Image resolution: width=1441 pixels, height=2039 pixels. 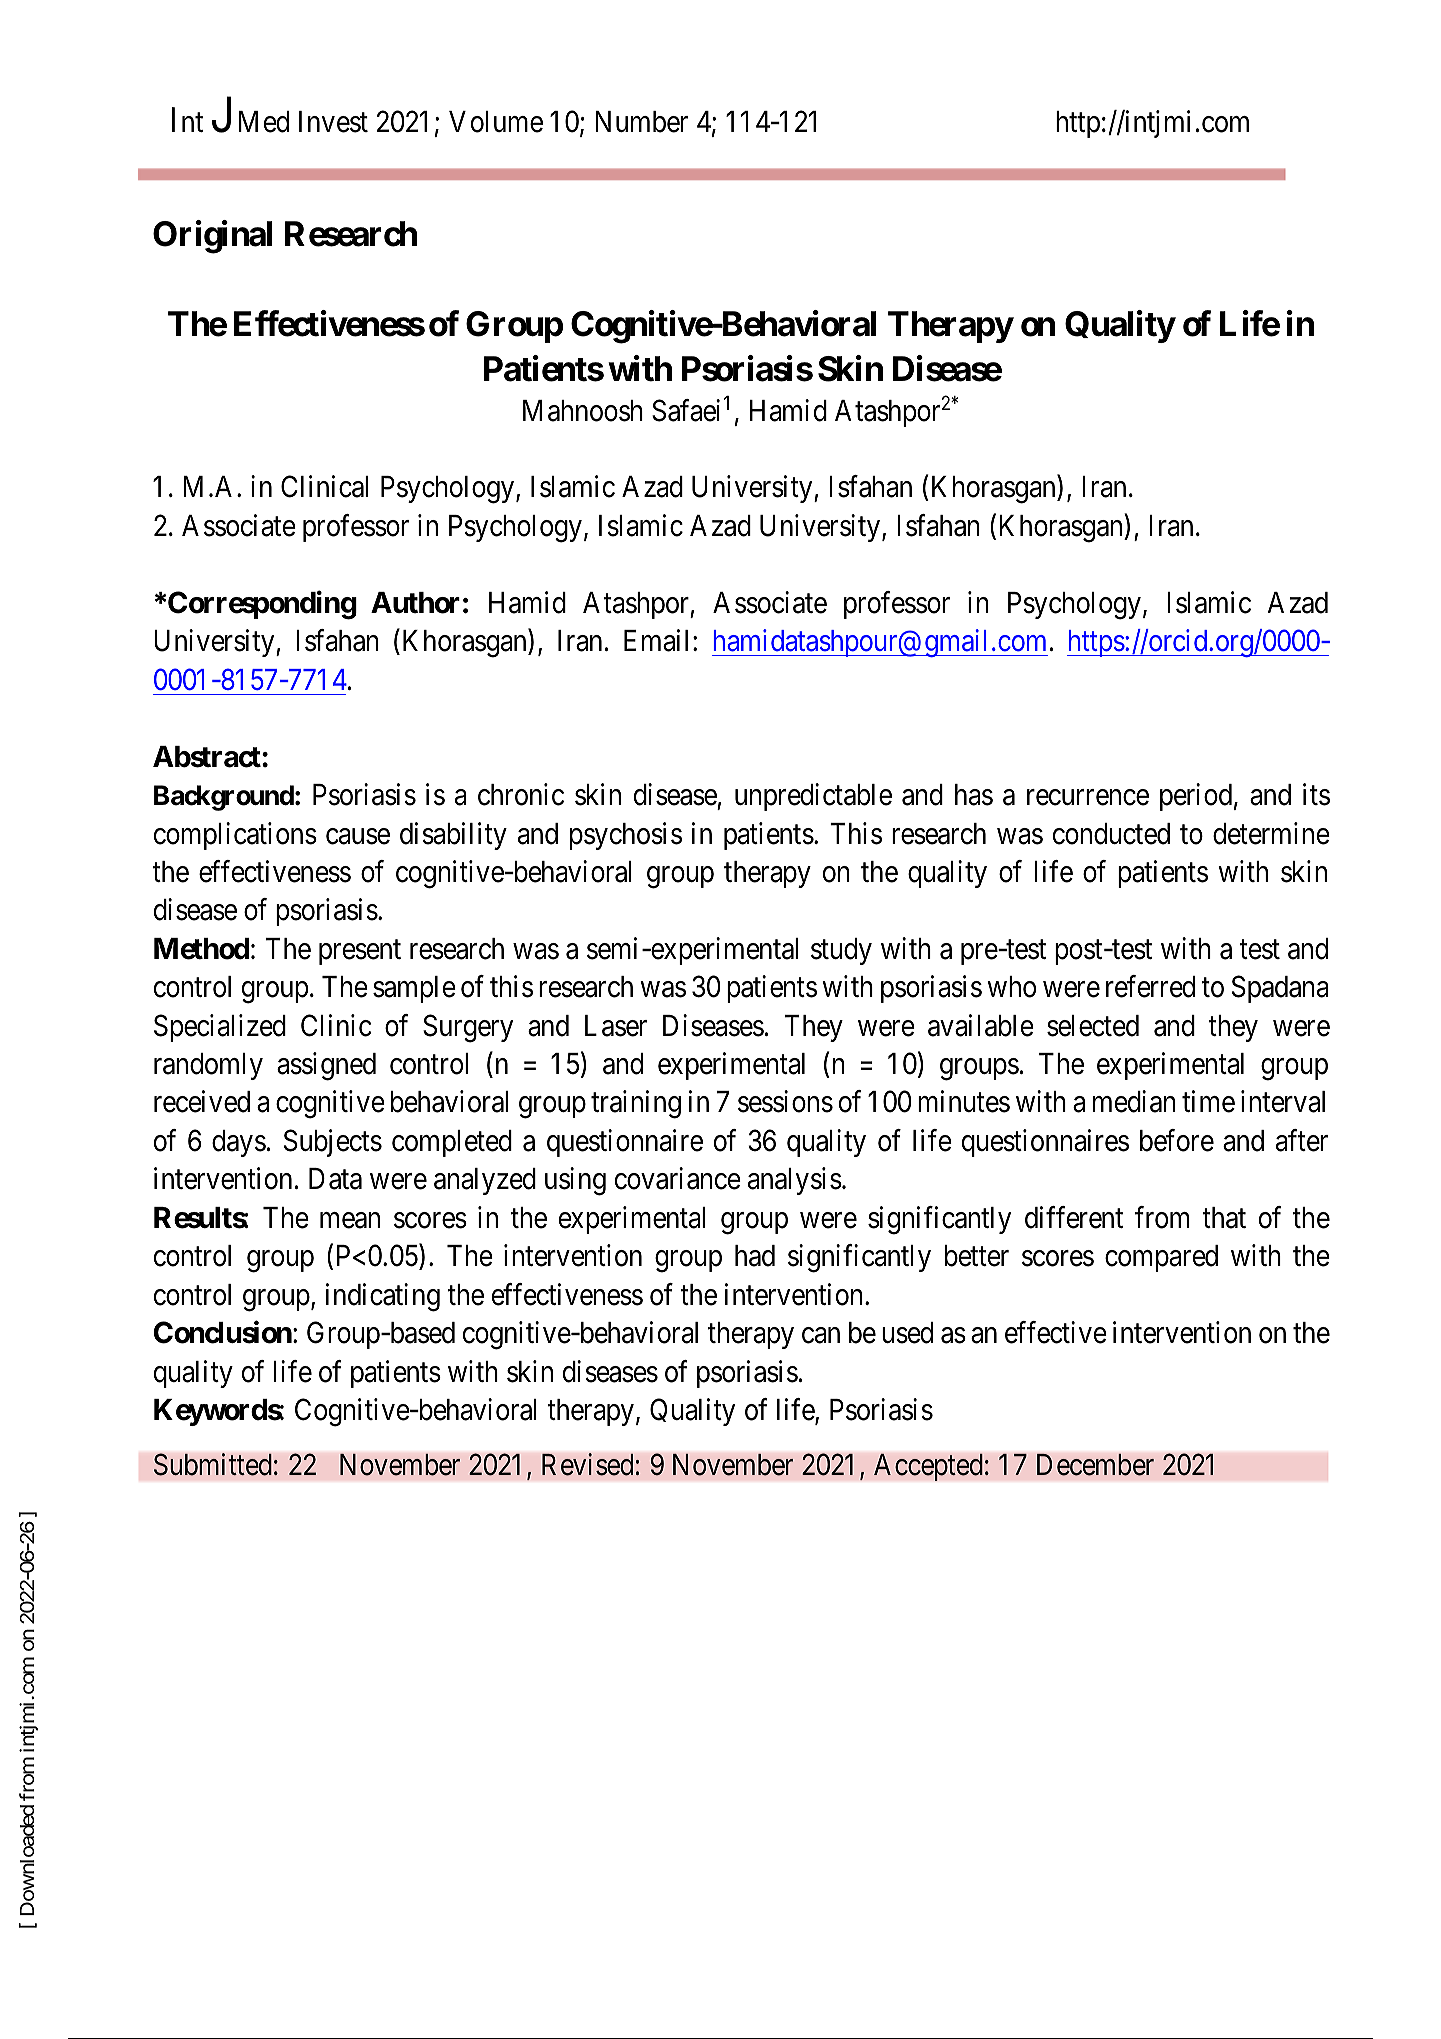 I want to click on Author, so click(x=415, y=603).
